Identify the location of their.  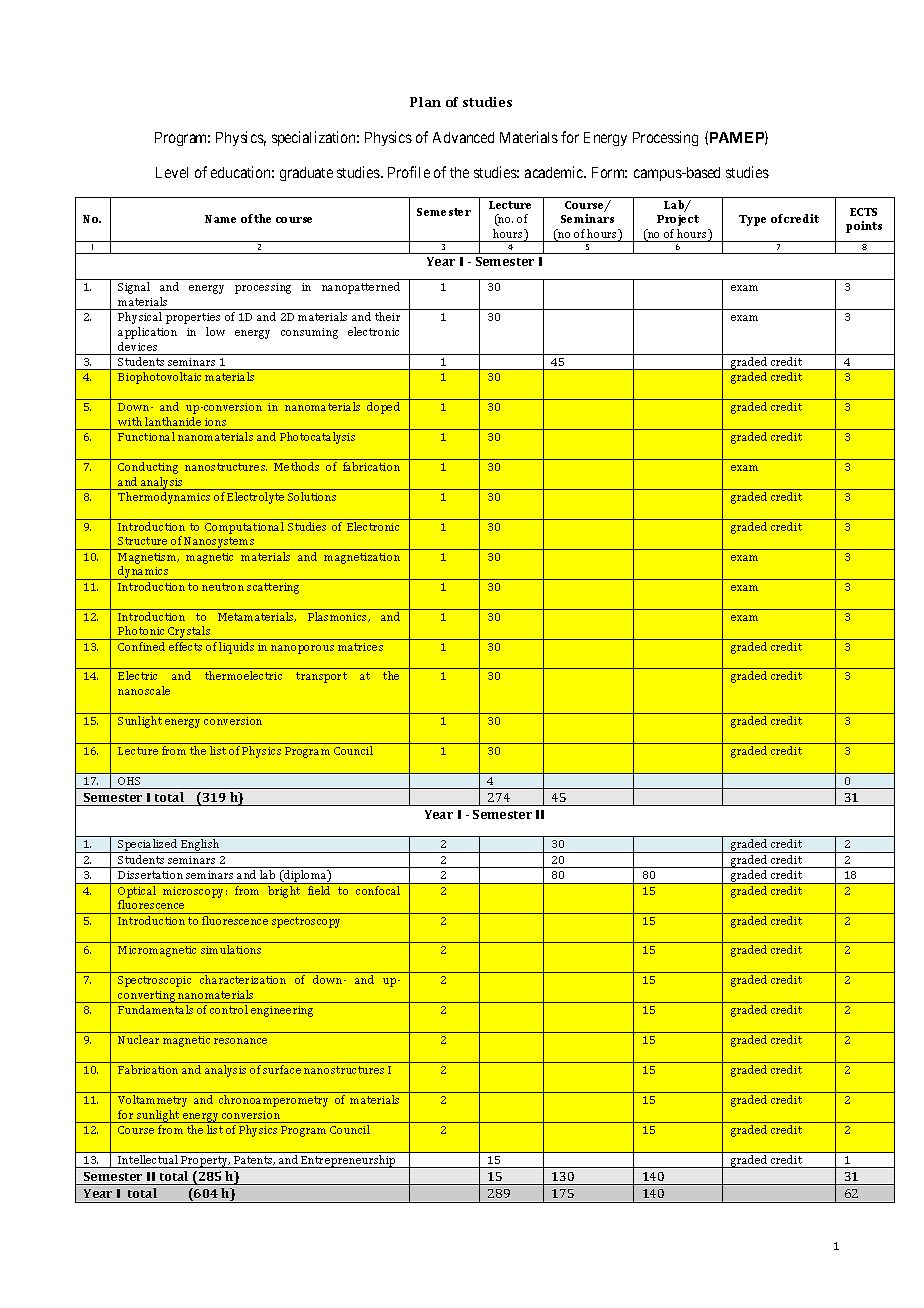
(387, 316).
